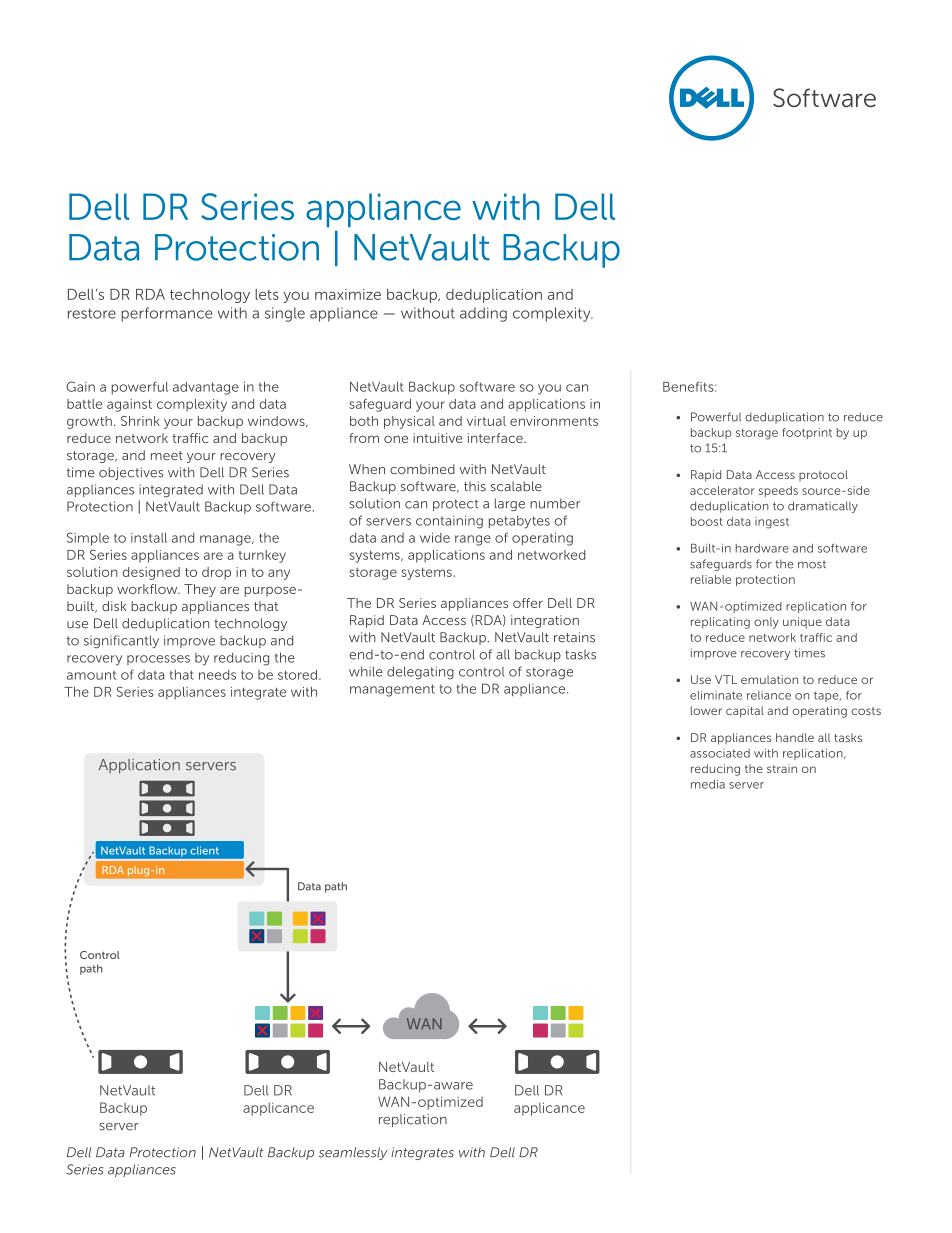 This screenshot has width=952, height=1233. I want to click on client, so click(204, 850).
